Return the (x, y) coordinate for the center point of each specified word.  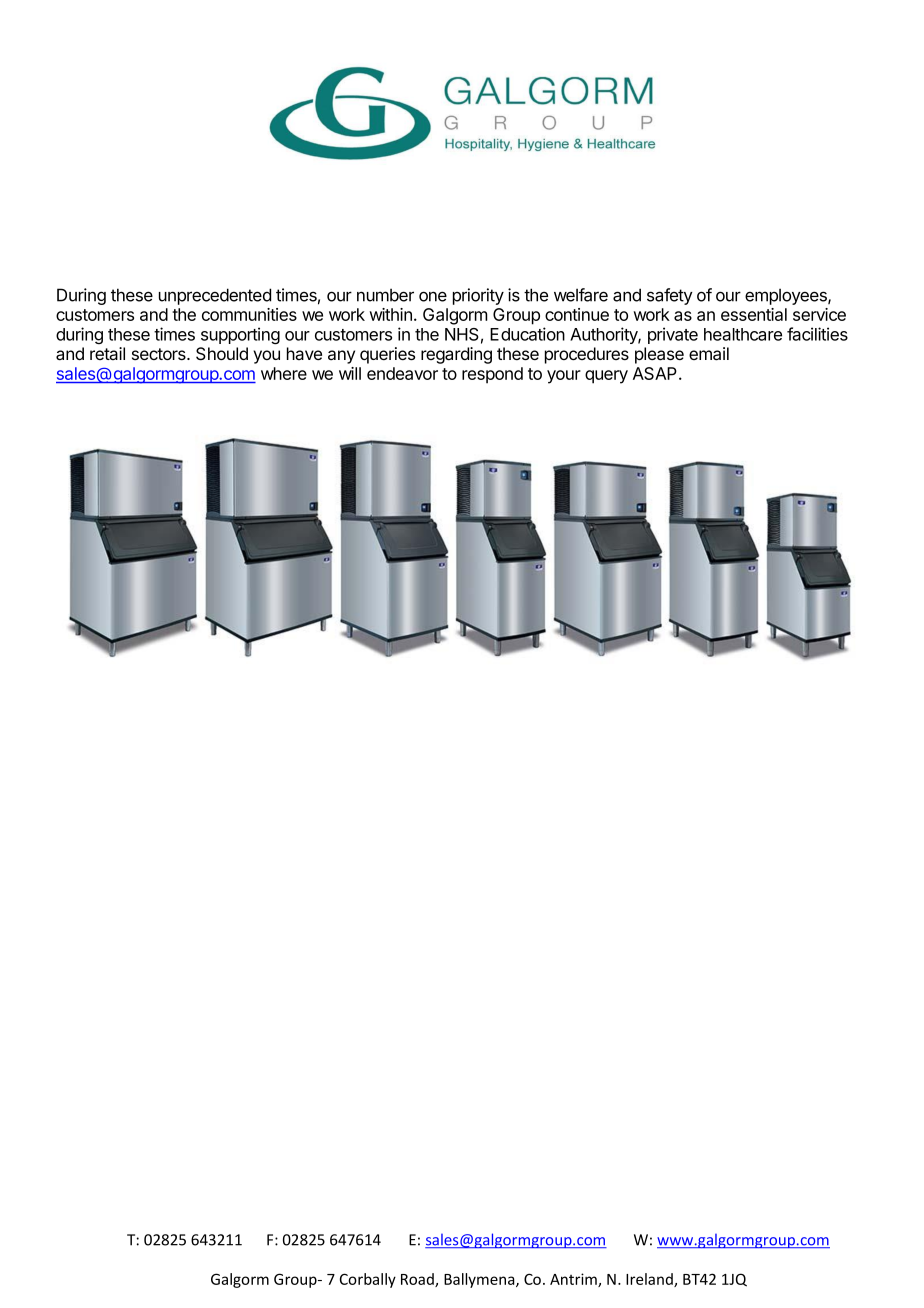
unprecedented (215, 296)
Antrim (574, 1280)
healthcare (743, 334)
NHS (462, 334)
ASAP (656, 373)
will (350, 373)
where (284, 373)
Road (418, 1280)
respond (492, 375)
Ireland (650, 1280)
